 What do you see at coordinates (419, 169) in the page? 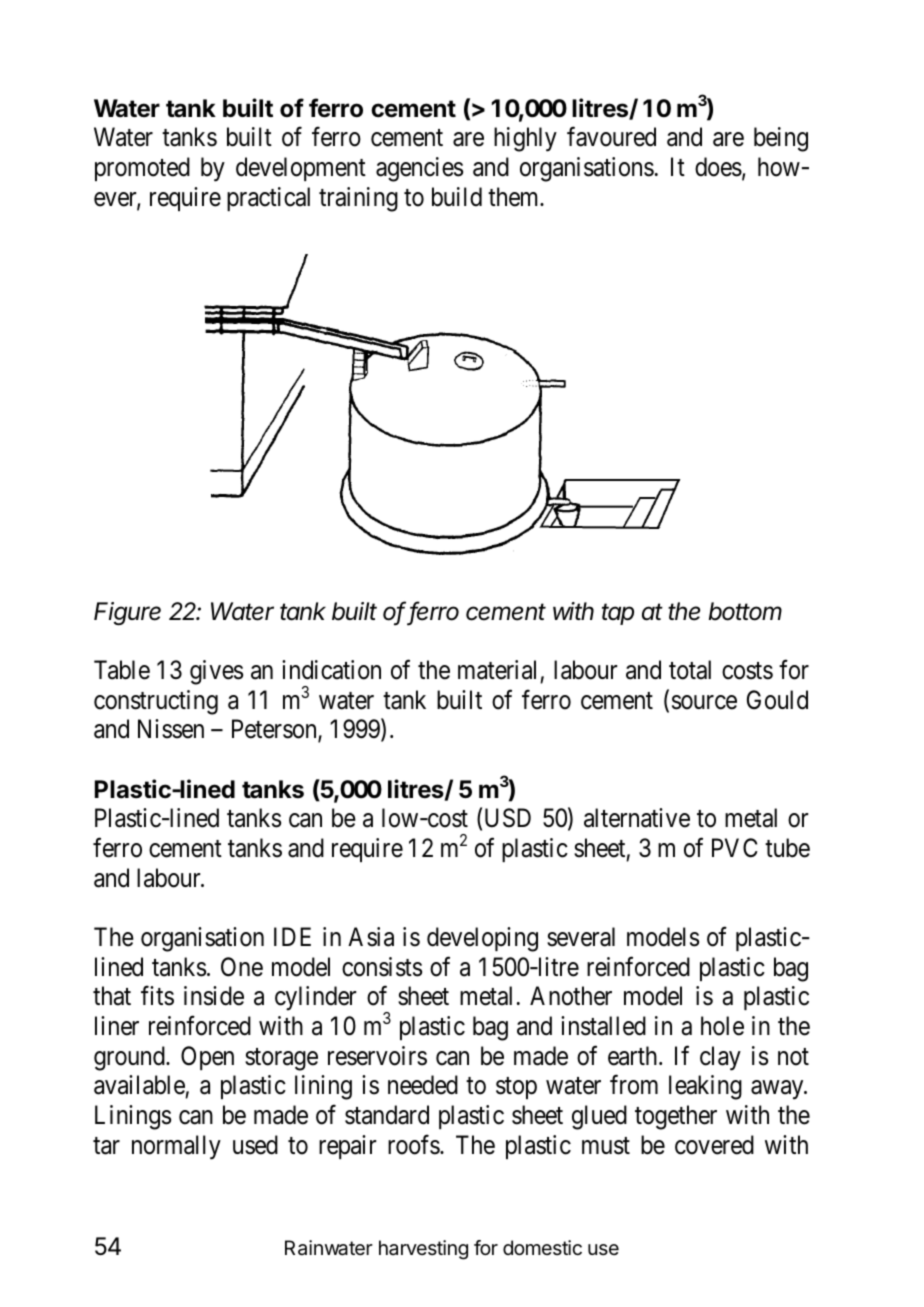
I see `agencies` at bounding box center [419, 169].
